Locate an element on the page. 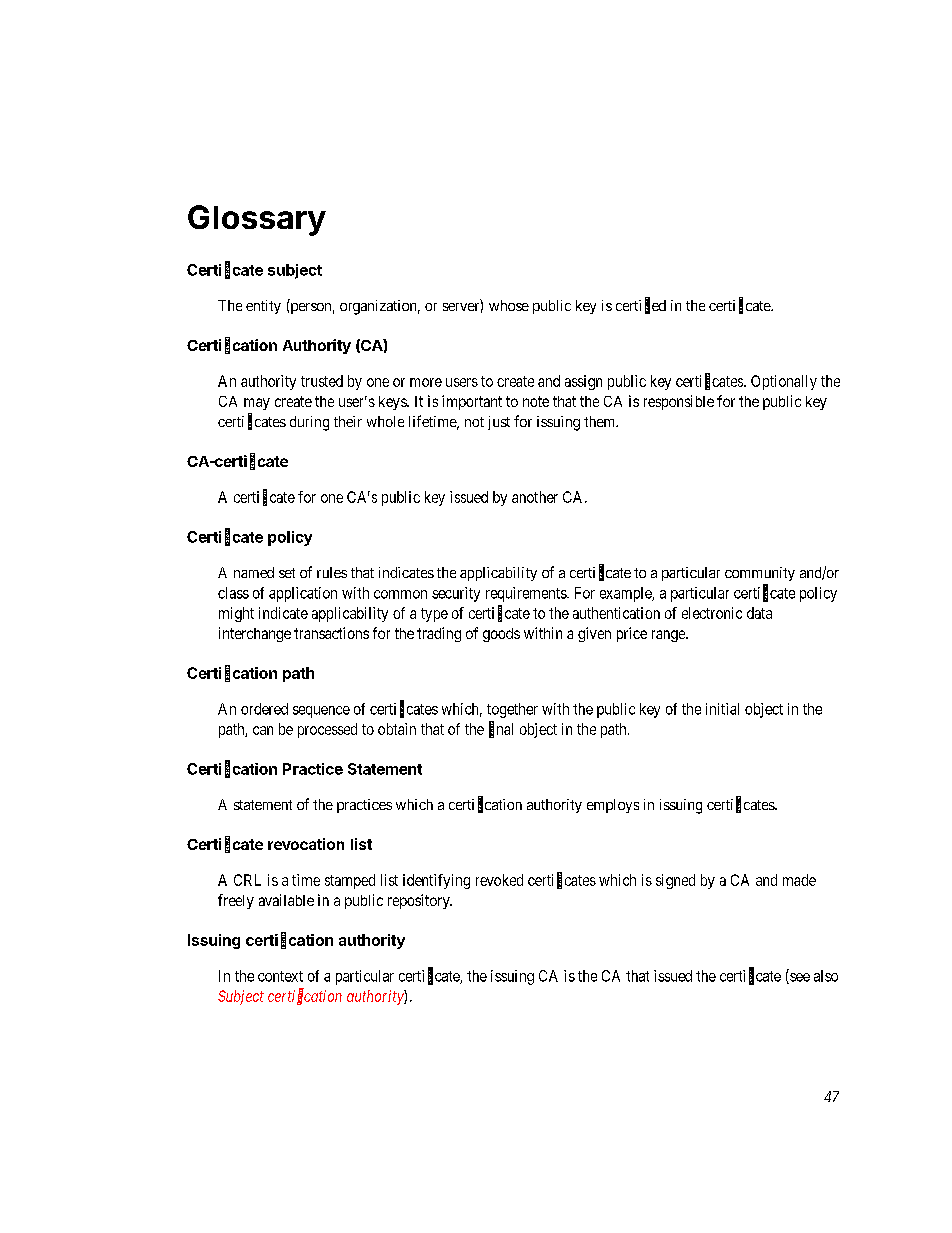  application is located at coordinates (303, 594).
